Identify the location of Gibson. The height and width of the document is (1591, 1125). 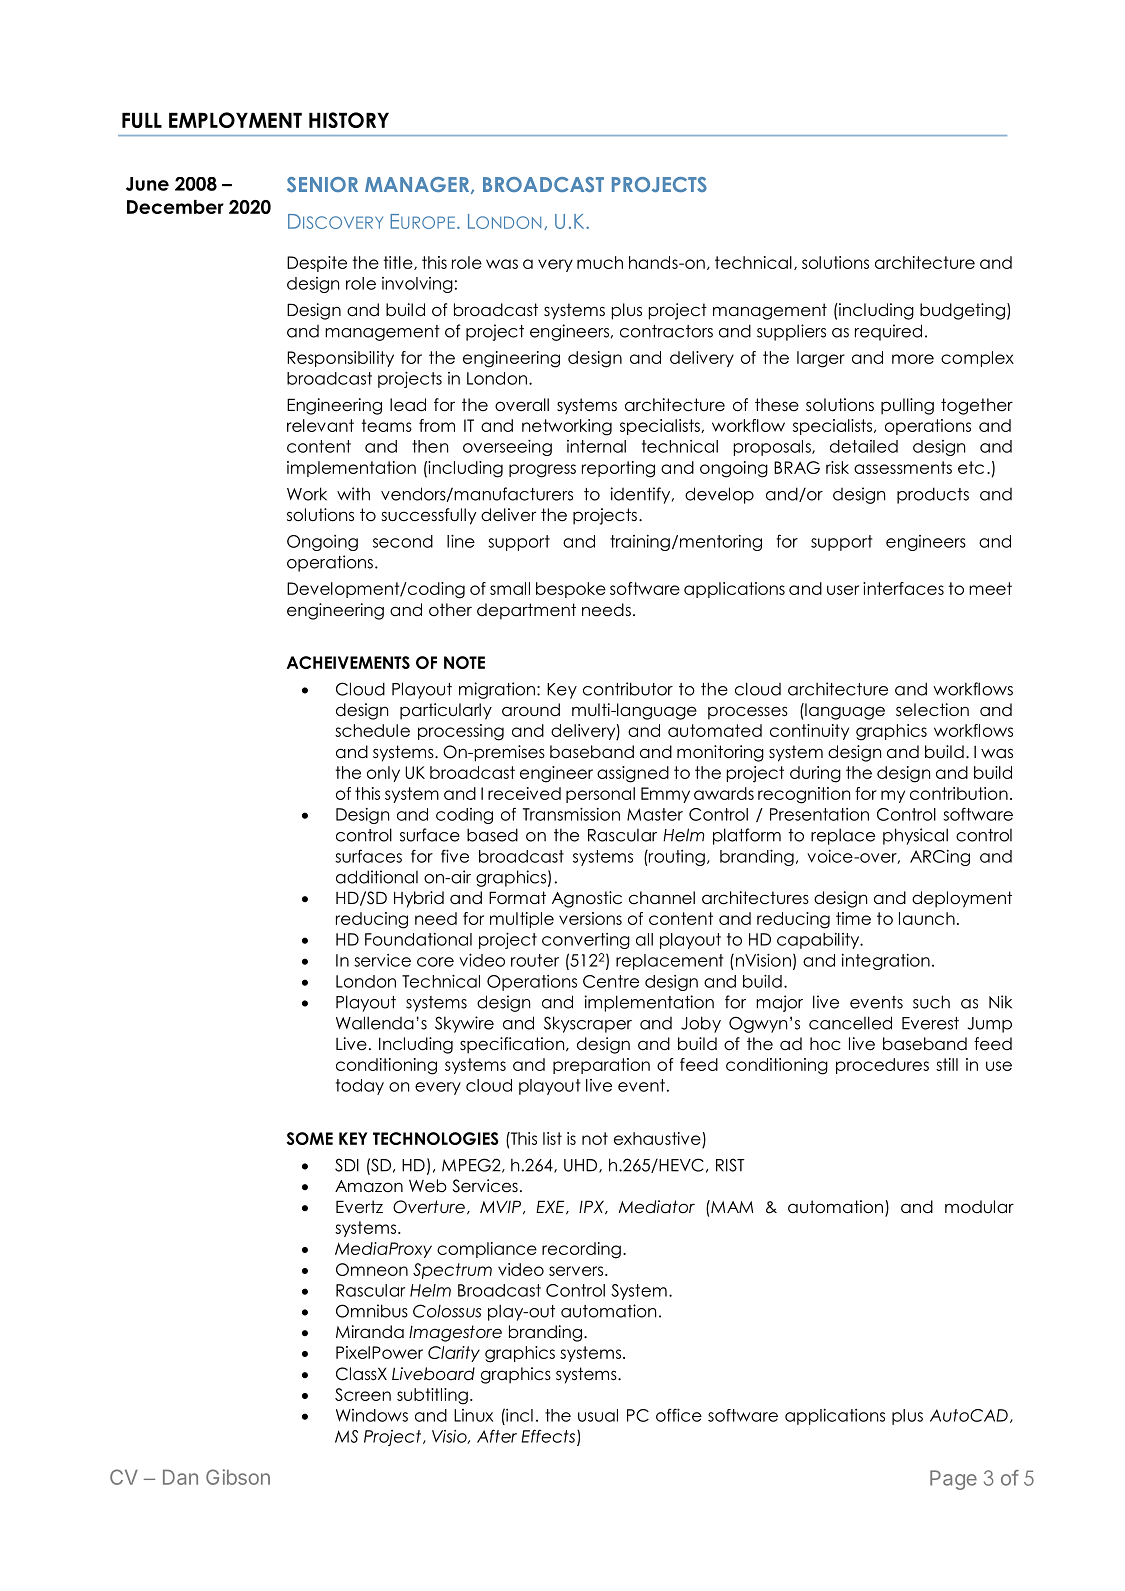
(238, 1477).
